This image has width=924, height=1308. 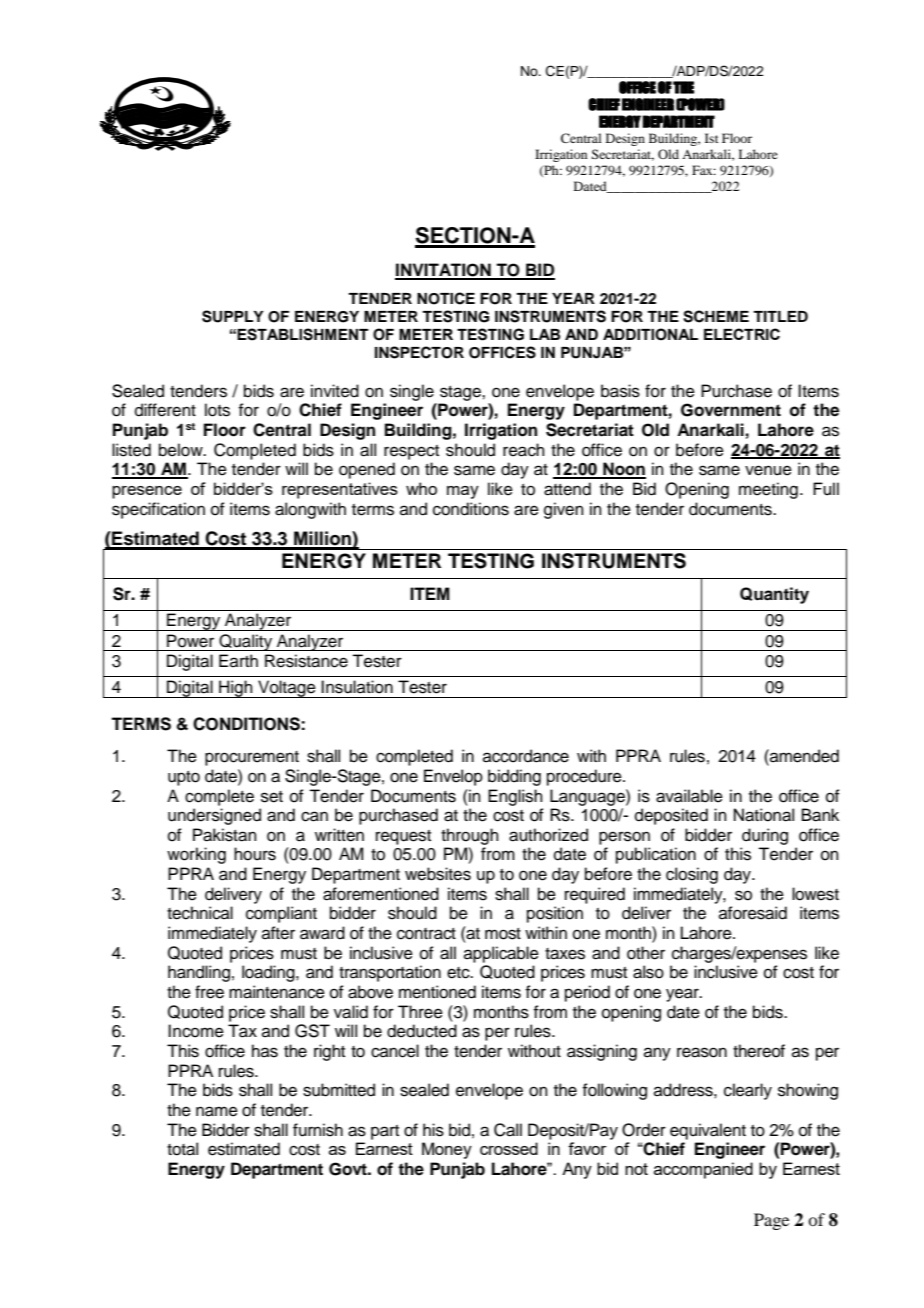 What do you see at coordinates (753, 913) in the image?
I see `aforesaid` at bounding box center [753, 913].
